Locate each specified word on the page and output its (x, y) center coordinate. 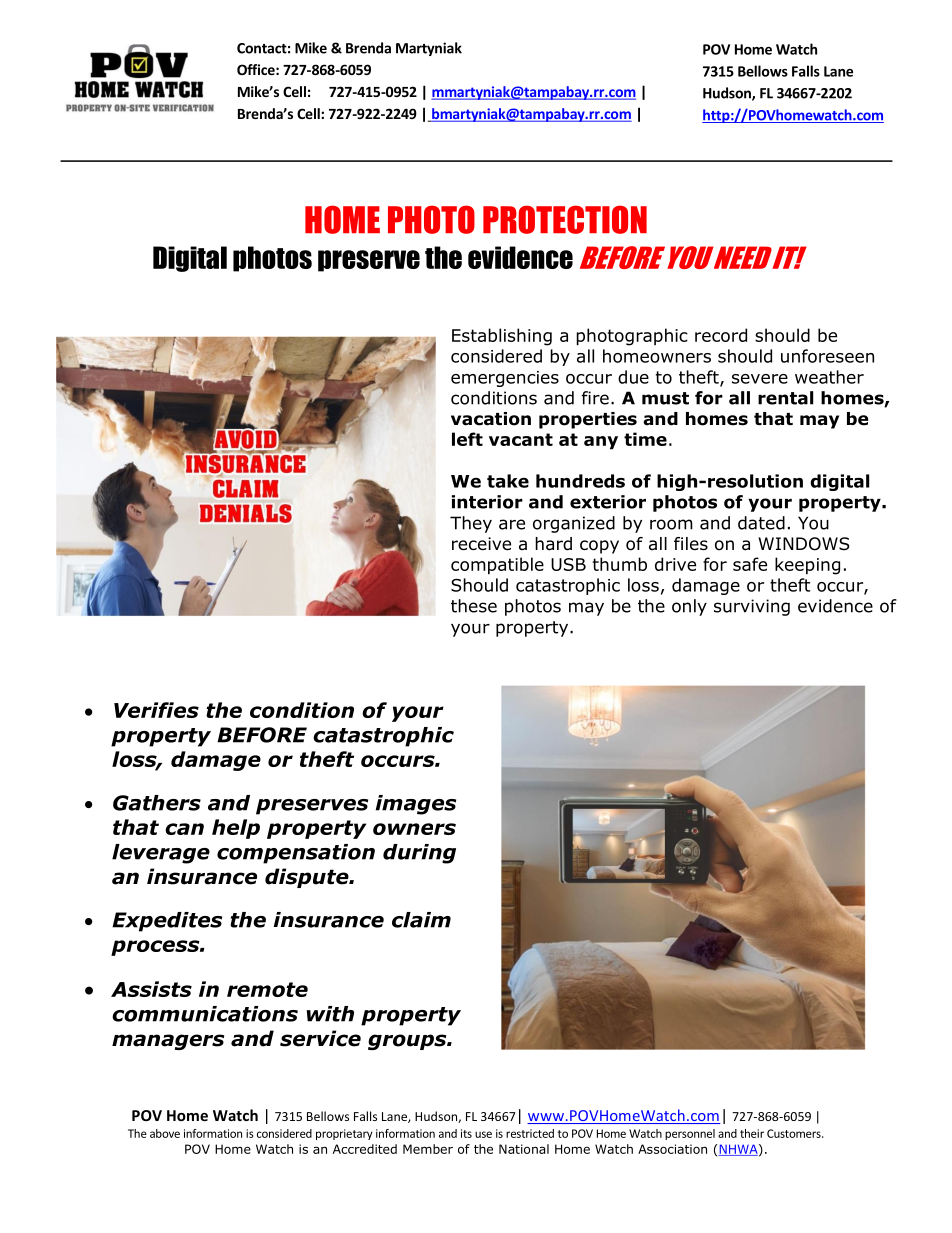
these (474, 606)
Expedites (167, 922)
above (165, 1133)
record (721, 335)
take (508, 481)
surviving (752, 607)
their (752, 1133)
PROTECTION (565, 219)
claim (421, 920)
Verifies (156, 710)
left (467, 439)
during (419, 854)
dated (761, 523)
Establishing (502, 337)
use (483, 1134)
